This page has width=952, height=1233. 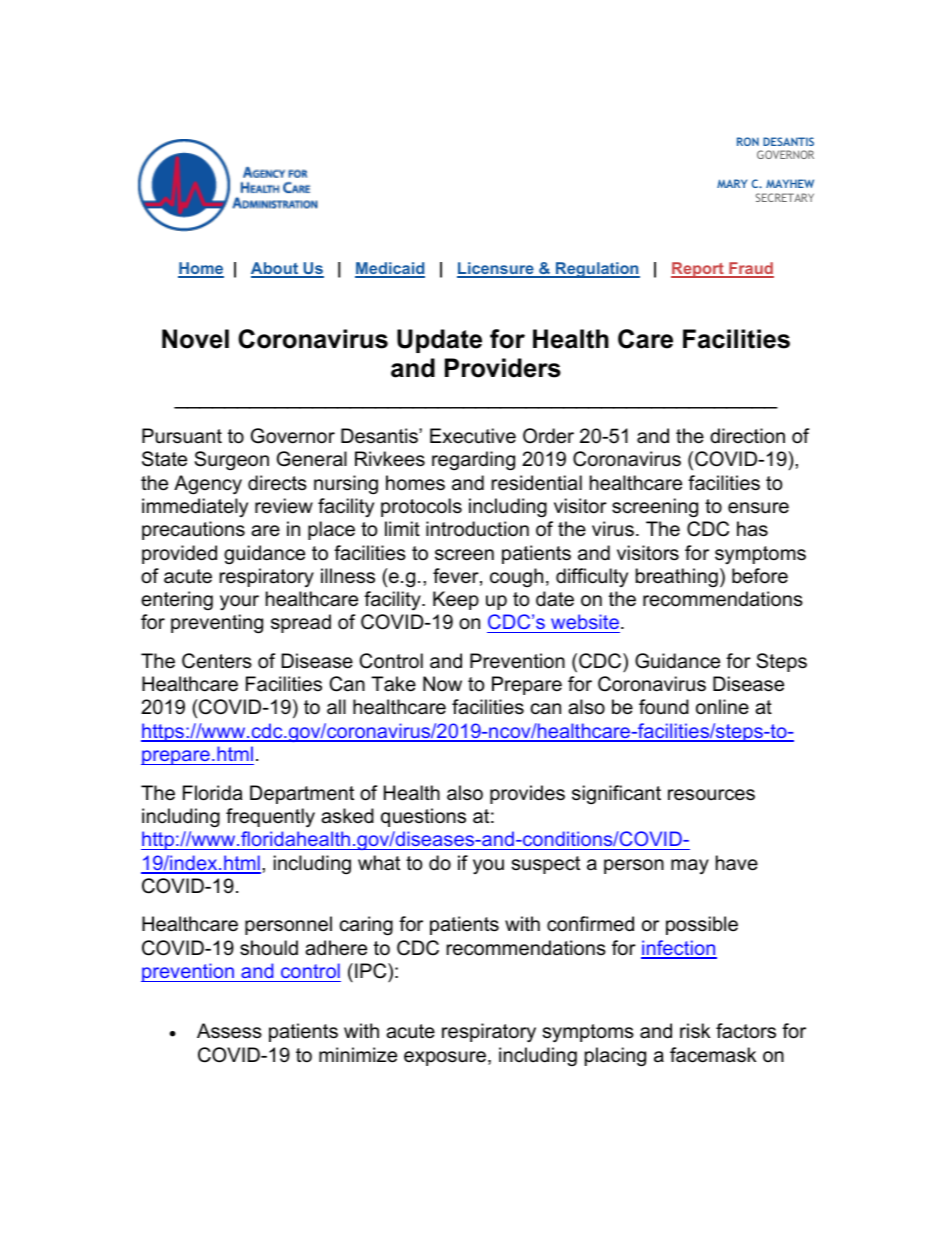 I want to click on frequently, so click(x=270, y=818).
